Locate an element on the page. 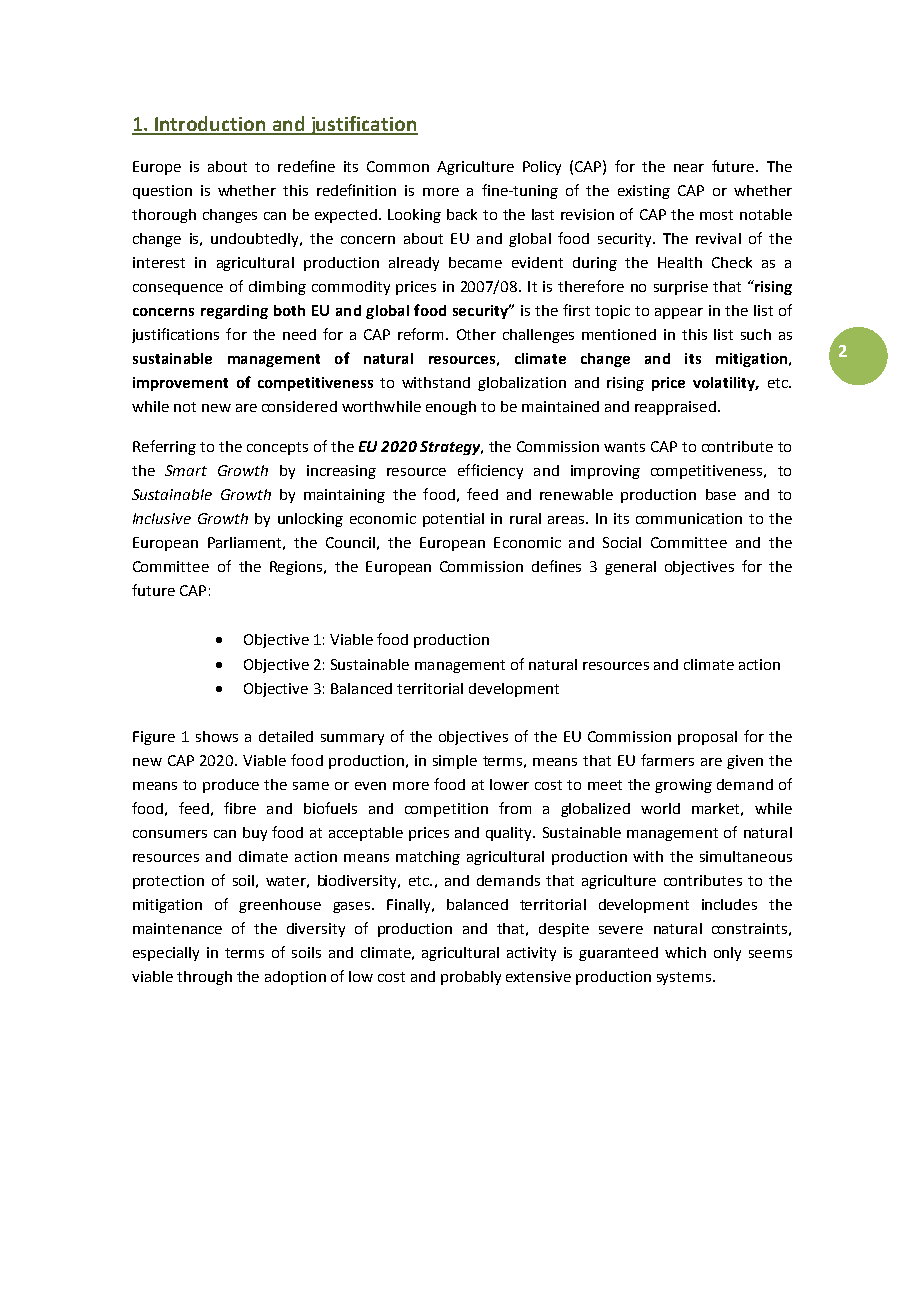 This page has width=924, height=1308. near is located at coordinates (689, 168).
